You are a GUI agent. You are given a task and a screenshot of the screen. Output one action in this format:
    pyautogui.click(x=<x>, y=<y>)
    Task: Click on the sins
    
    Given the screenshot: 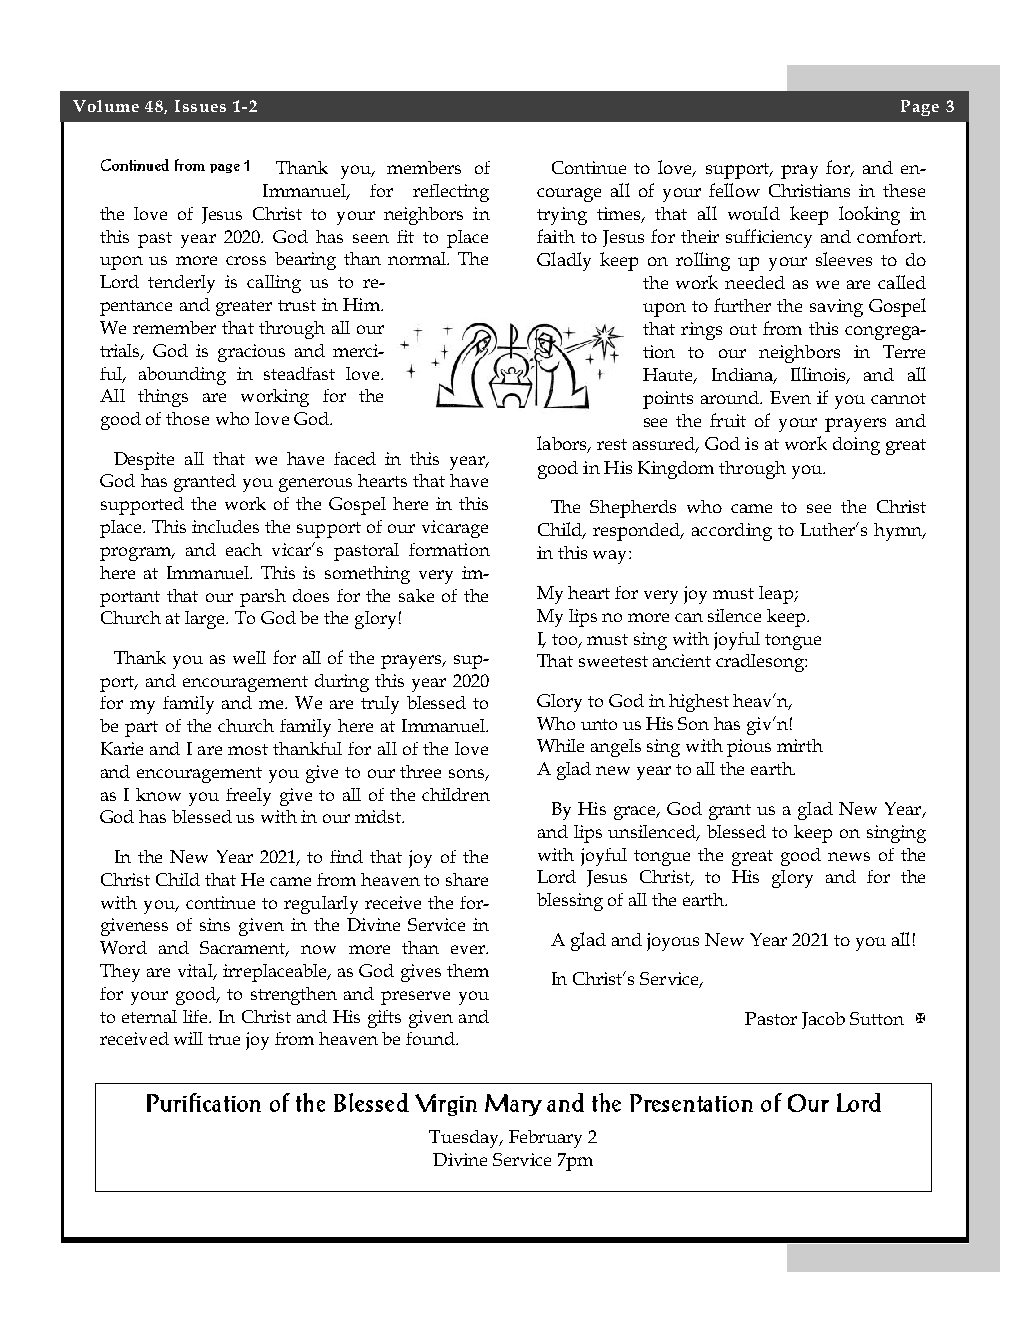 What is the action you would take?
    pyautogui.click(x=215, y=924)
